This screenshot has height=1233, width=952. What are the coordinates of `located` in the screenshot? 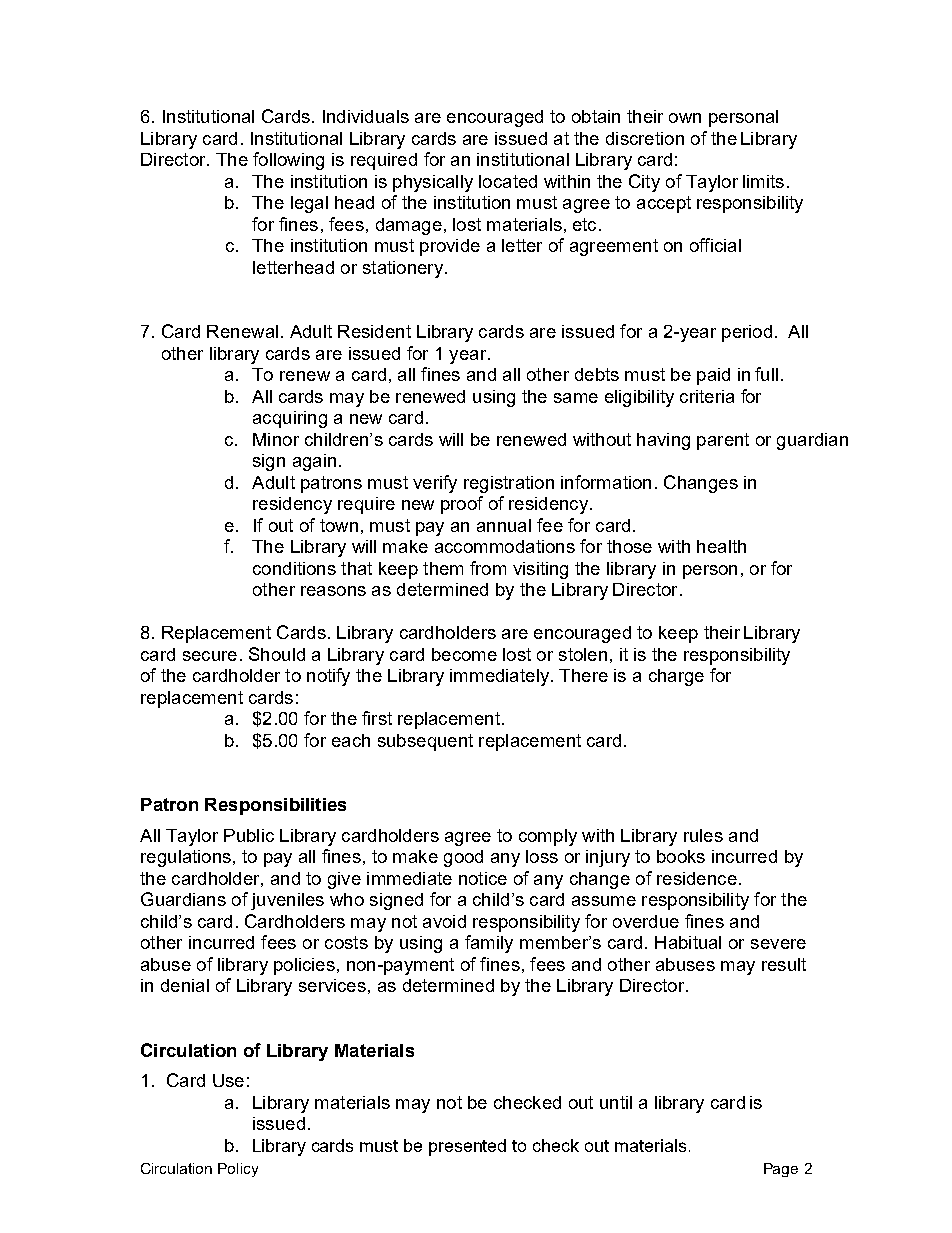 It's located at (508, 181).
